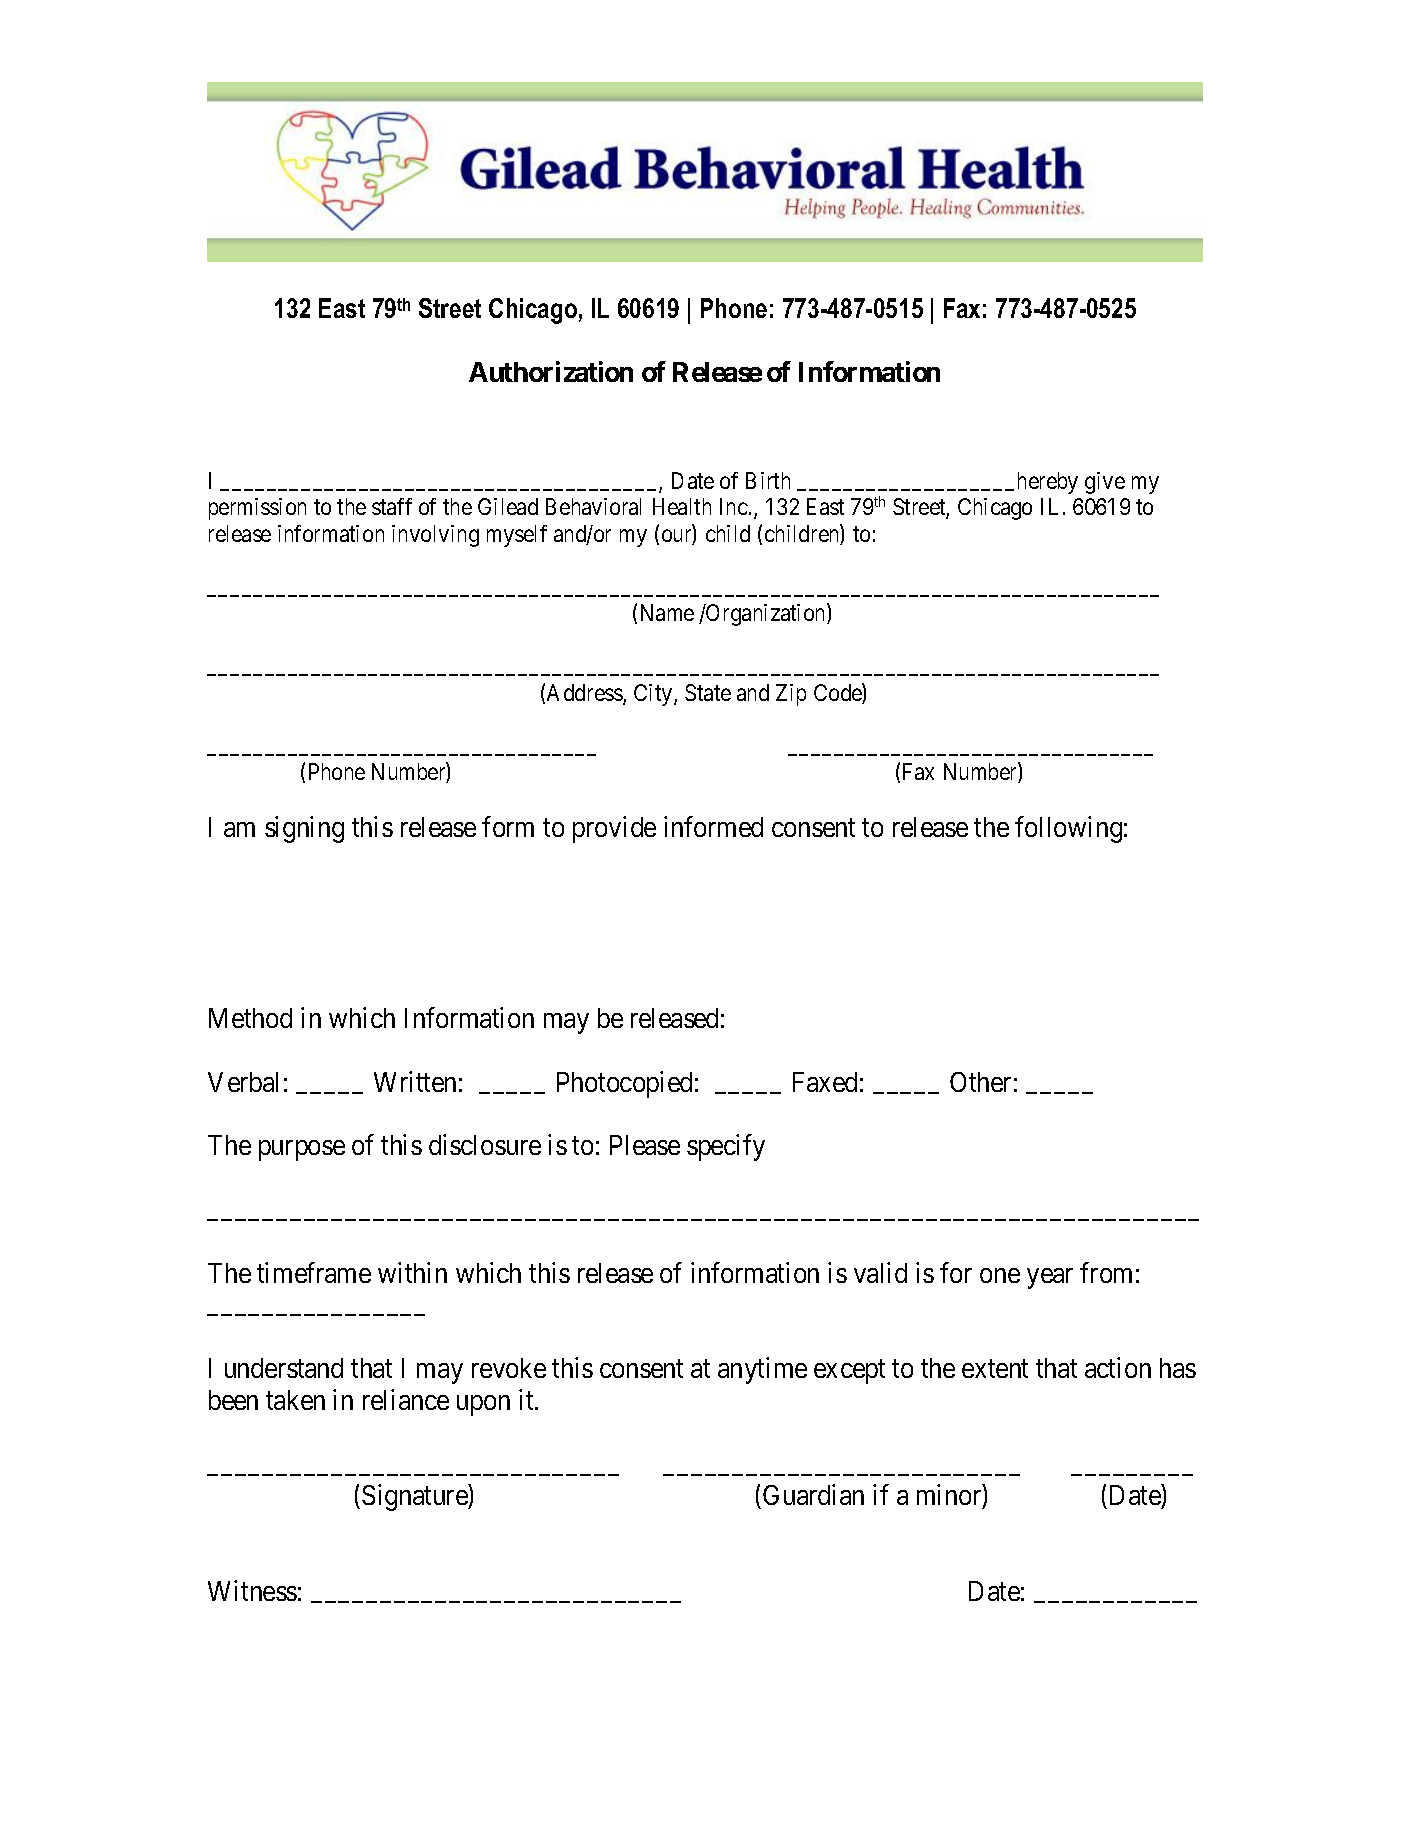  What do you see at coordinates (813, 1495) in the page?
I see `Guardian` at bounding box center [813, 1495].
